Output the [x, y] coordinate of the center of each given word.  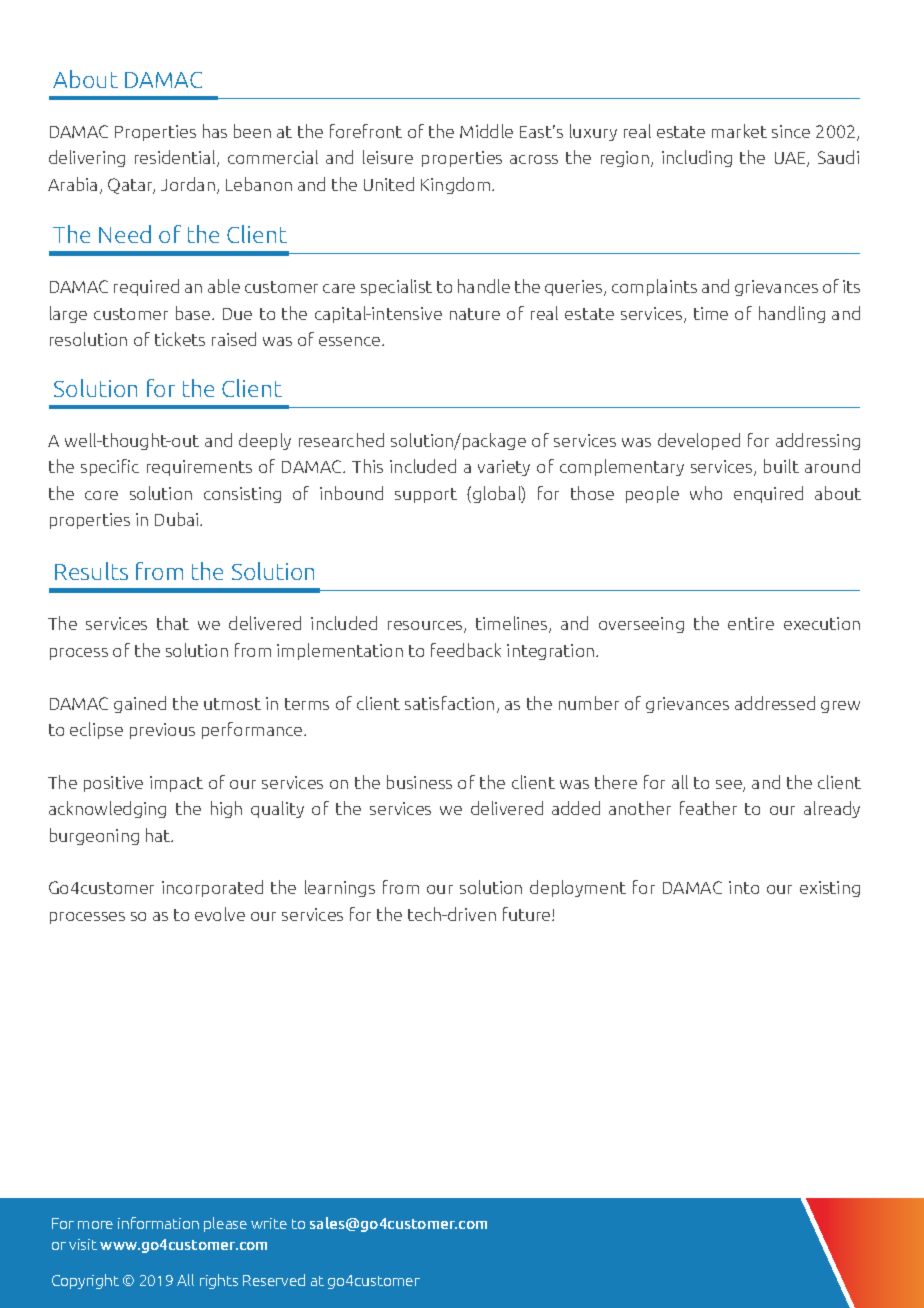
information [158, 1223]
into [744, 887]
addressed [775, 703]
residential [176, 158]
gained [140, 704]
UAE [791, 159]
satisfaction [449, 703]
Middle [486, 131]
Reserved [274, 1280]
